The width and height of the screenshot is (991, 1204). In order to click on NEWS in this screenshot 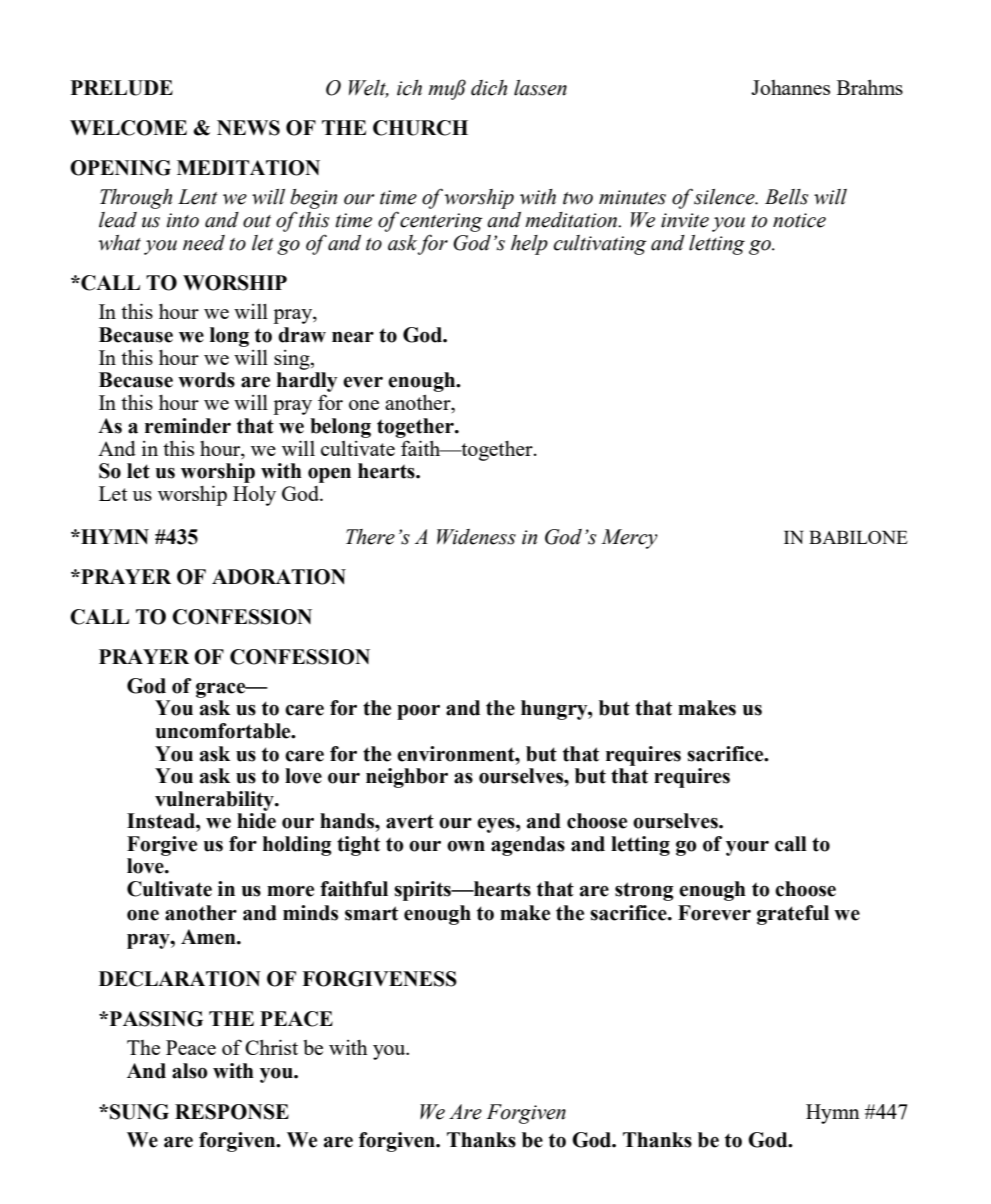, I will do `click(248, 128)`.
